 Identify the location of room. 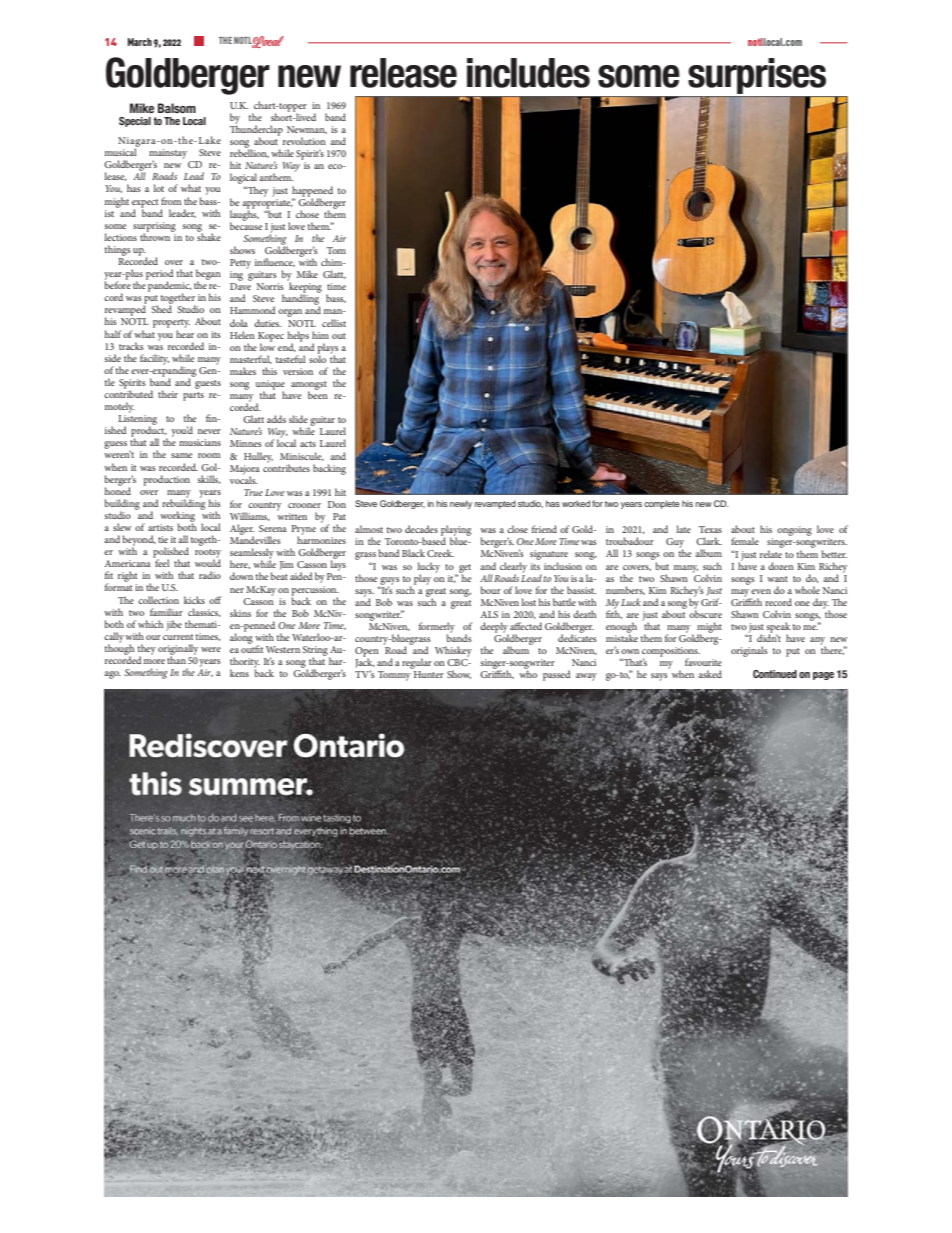
(209, 455).
